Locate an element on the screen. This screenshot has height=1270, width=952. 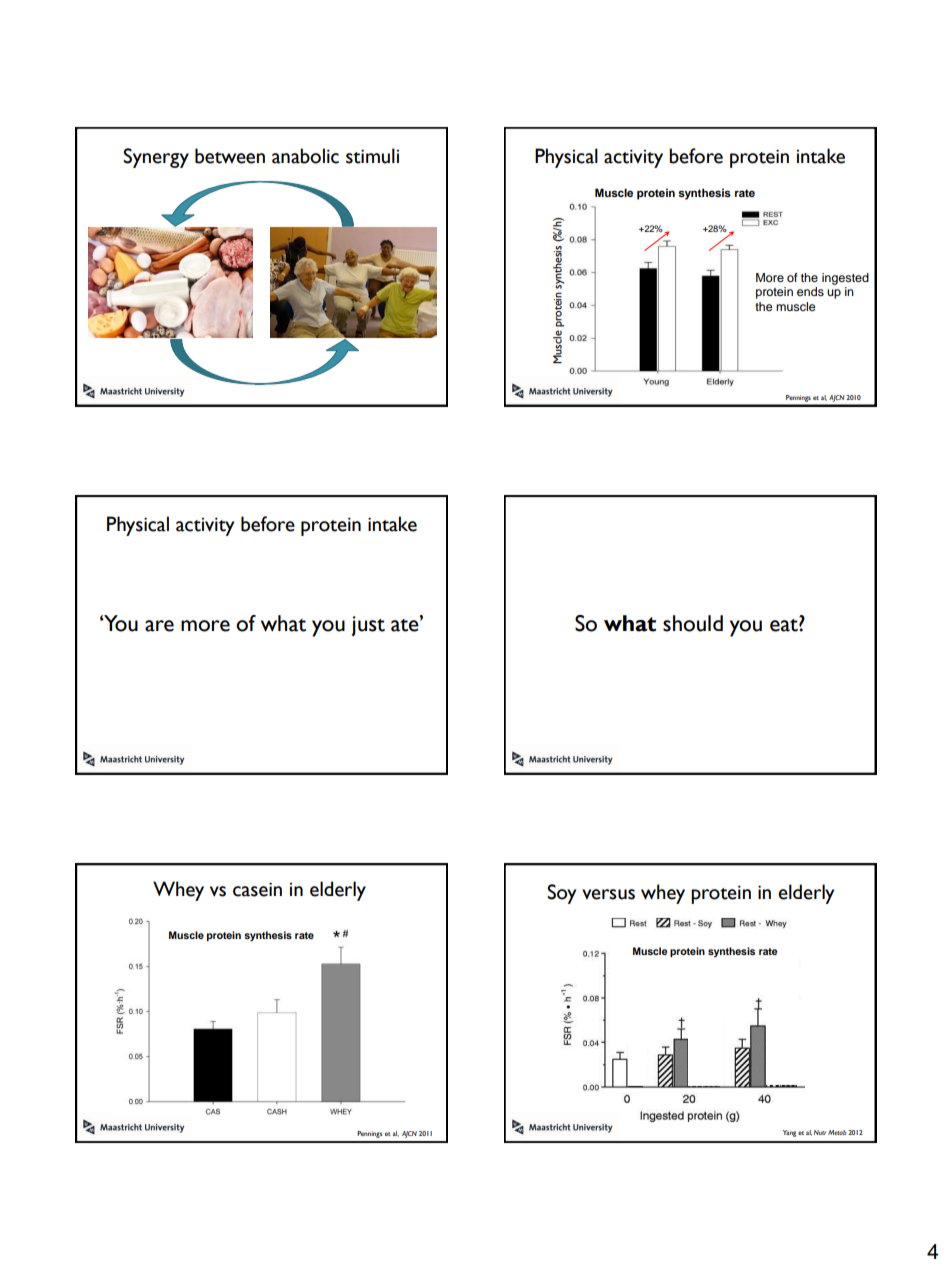
between is located at coordinates (230, 156).
